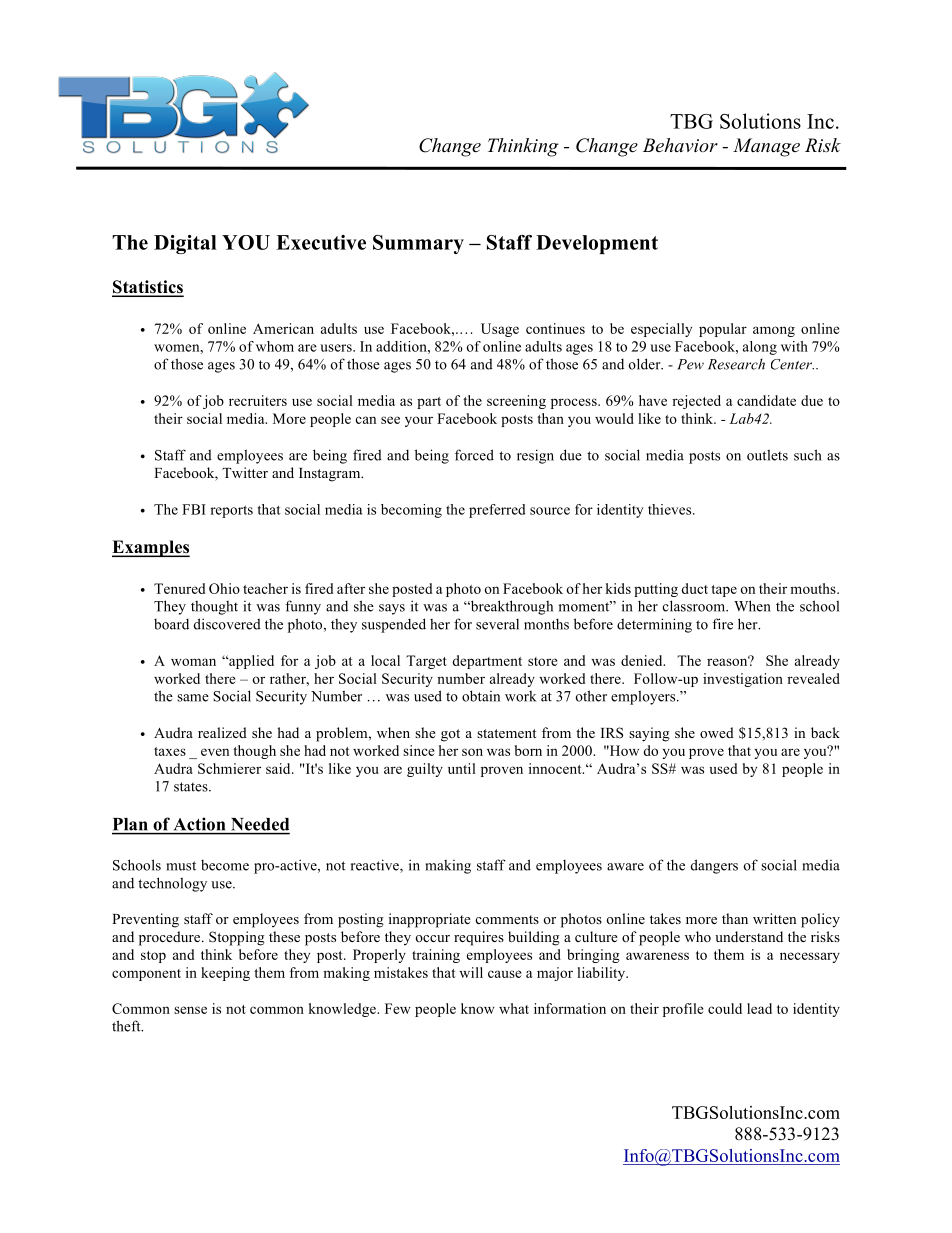  I want to click on Digital, so click(185, 244).
